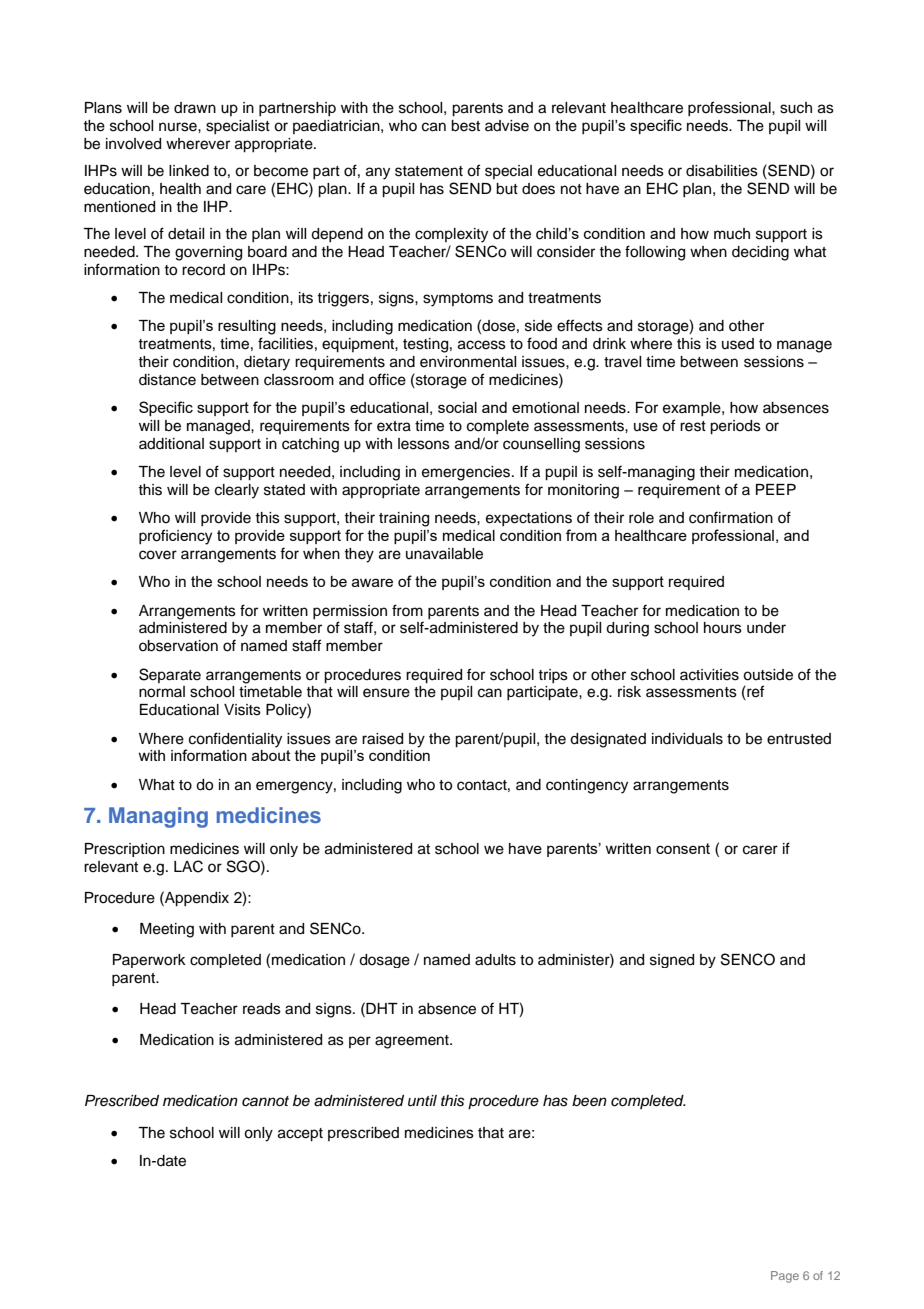 This screenshot has width=924, height=1309. What do you see at coordinates (785, 1277) in the screenshot?
I see `Page` at bounding box center [785, 1277].
